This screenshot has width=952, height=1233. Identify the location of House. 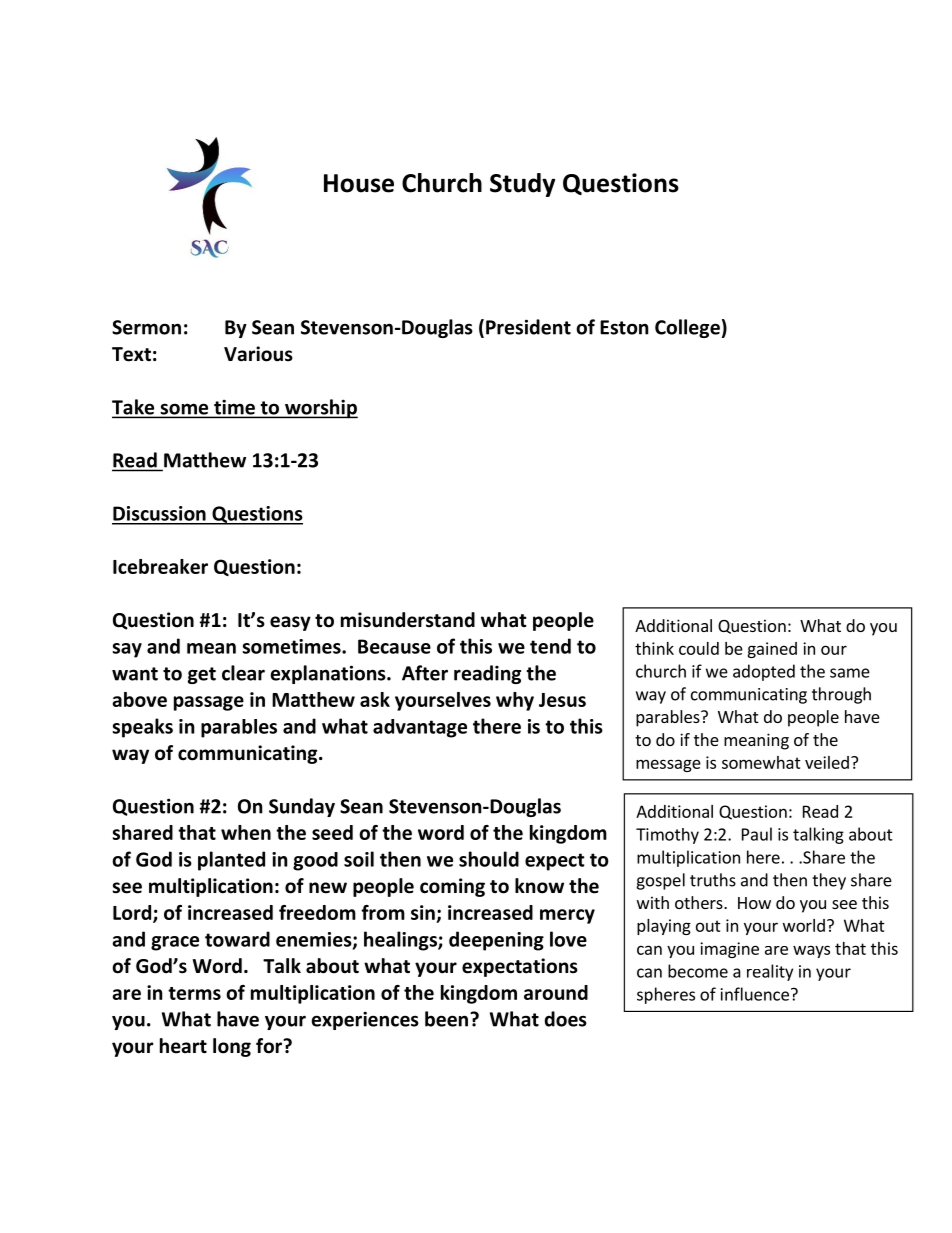
(359, 183).
